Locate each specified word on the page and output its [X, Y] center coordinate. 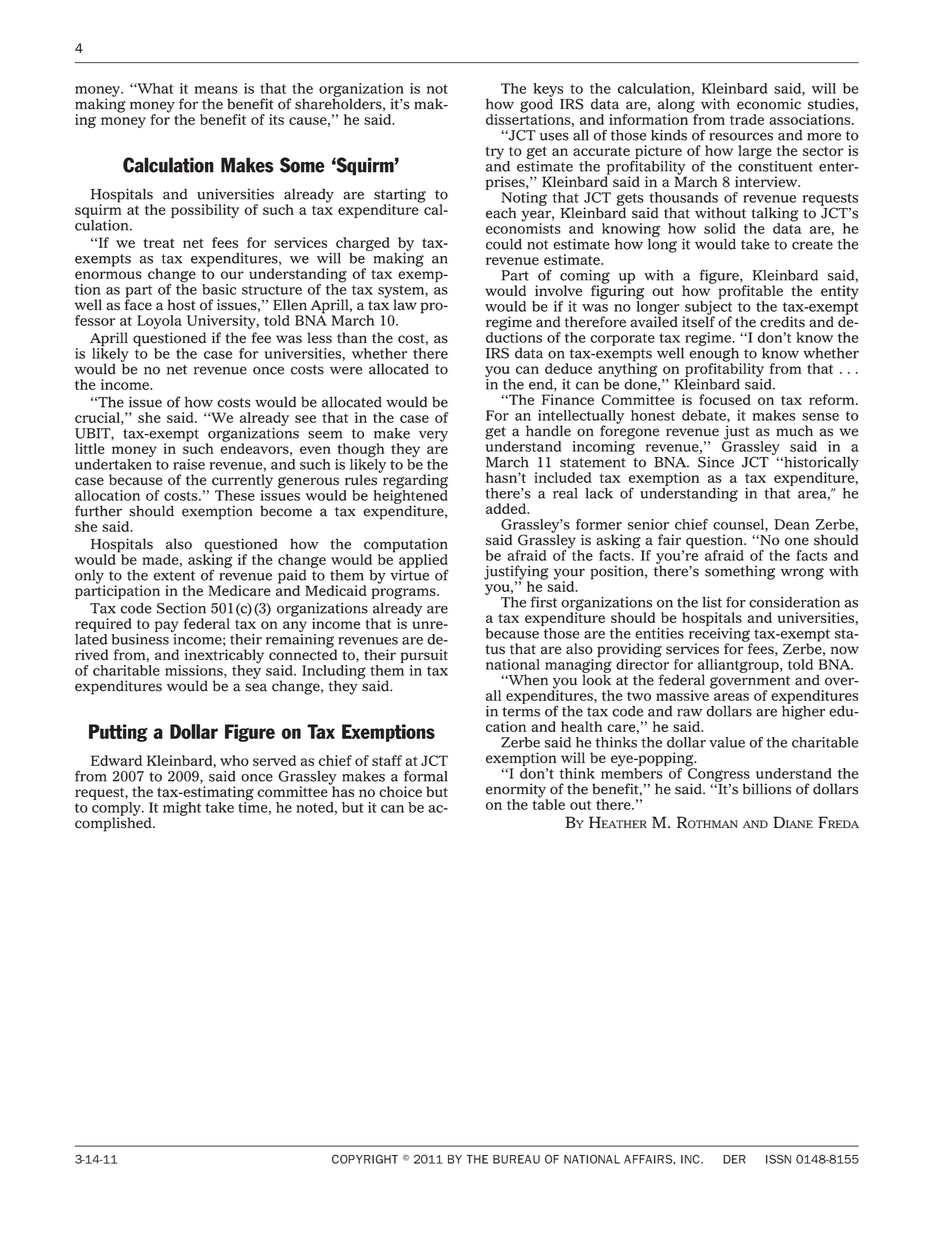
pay [166, 628]
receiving [720, 634]
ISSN [778, 1159]
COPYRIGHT [365, 1159]
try [495, 152]
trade [747, 119]
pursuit [424, 657]
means [216, 90]
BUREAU [516, 1159]
